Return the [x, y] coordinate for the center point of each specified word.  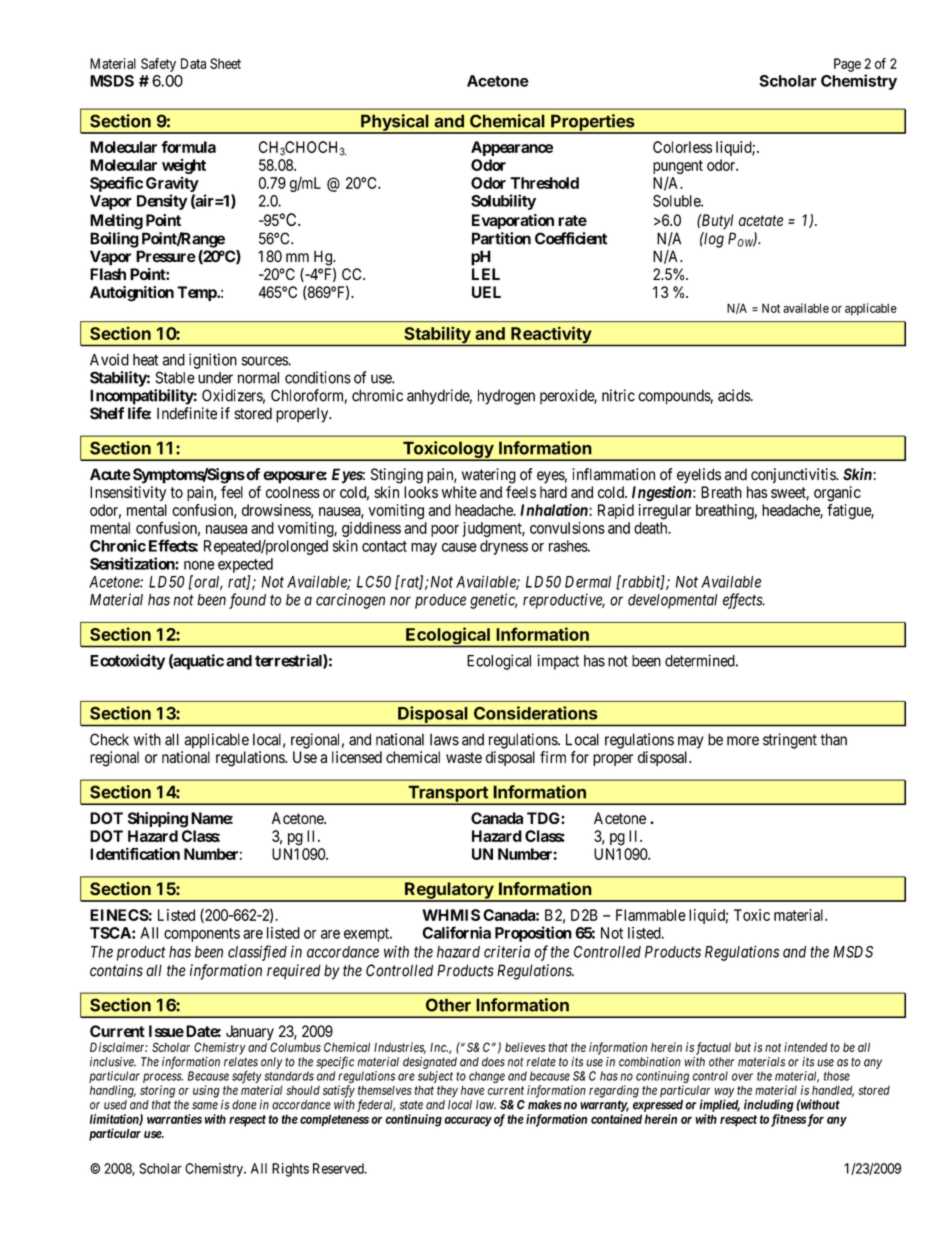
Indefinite [187, 413]
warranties [174, 1119]
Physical [395, 123]
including [769, 1105]
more [743, 741]
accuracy [468, 1121]
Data [193, 63]
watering [489, 476]
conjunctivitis [794, 476]
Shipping [158, 820]
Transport [448, 794]
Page [847, 65]
